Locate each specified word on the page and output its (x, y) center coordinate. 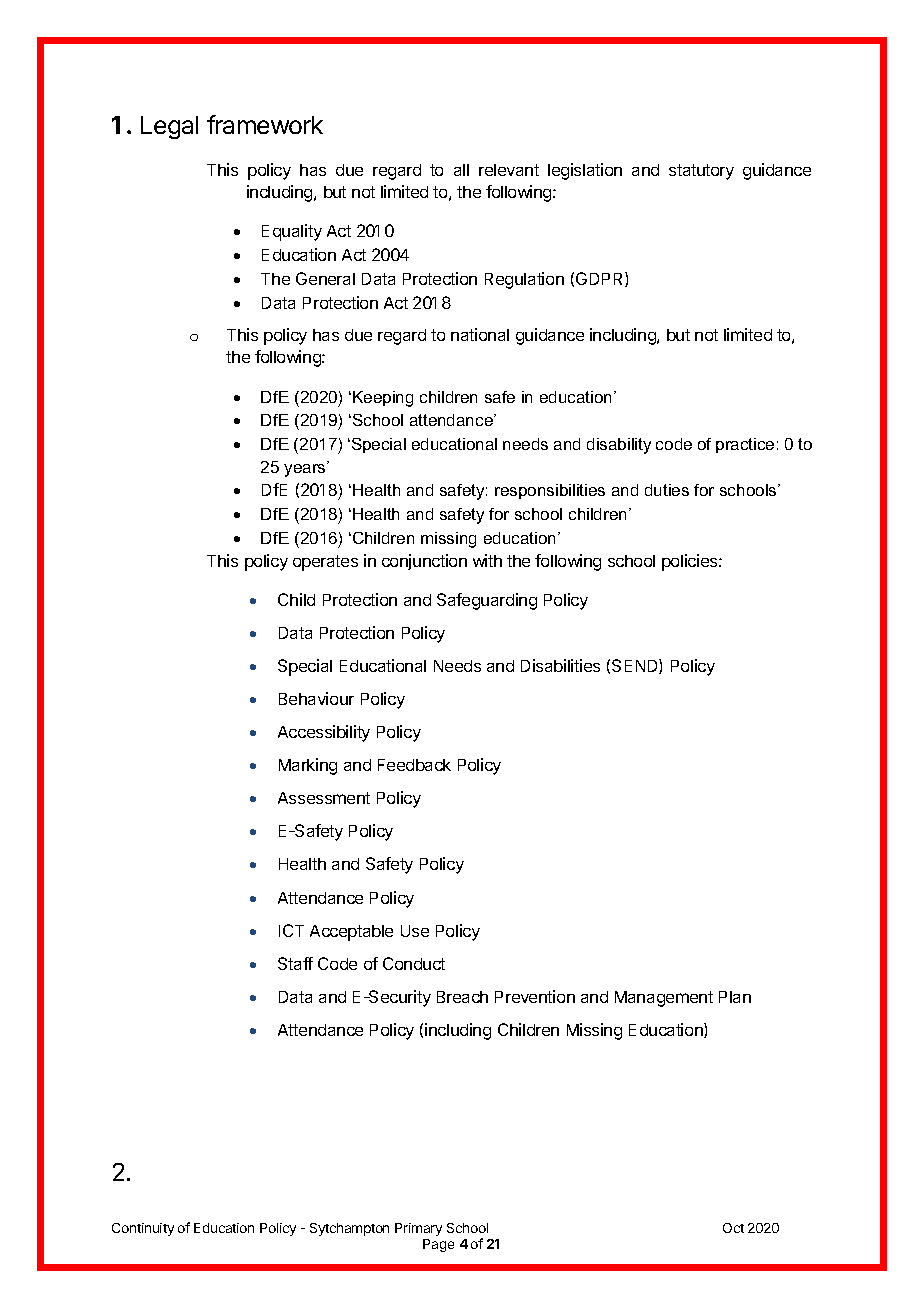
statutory (701, 172)
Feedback (414, 765)
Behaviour (316, 698)
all (461, 170)
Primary (418, 1229)
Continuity (143, 1229)
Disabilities (560, 665)
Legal (169, 127)
